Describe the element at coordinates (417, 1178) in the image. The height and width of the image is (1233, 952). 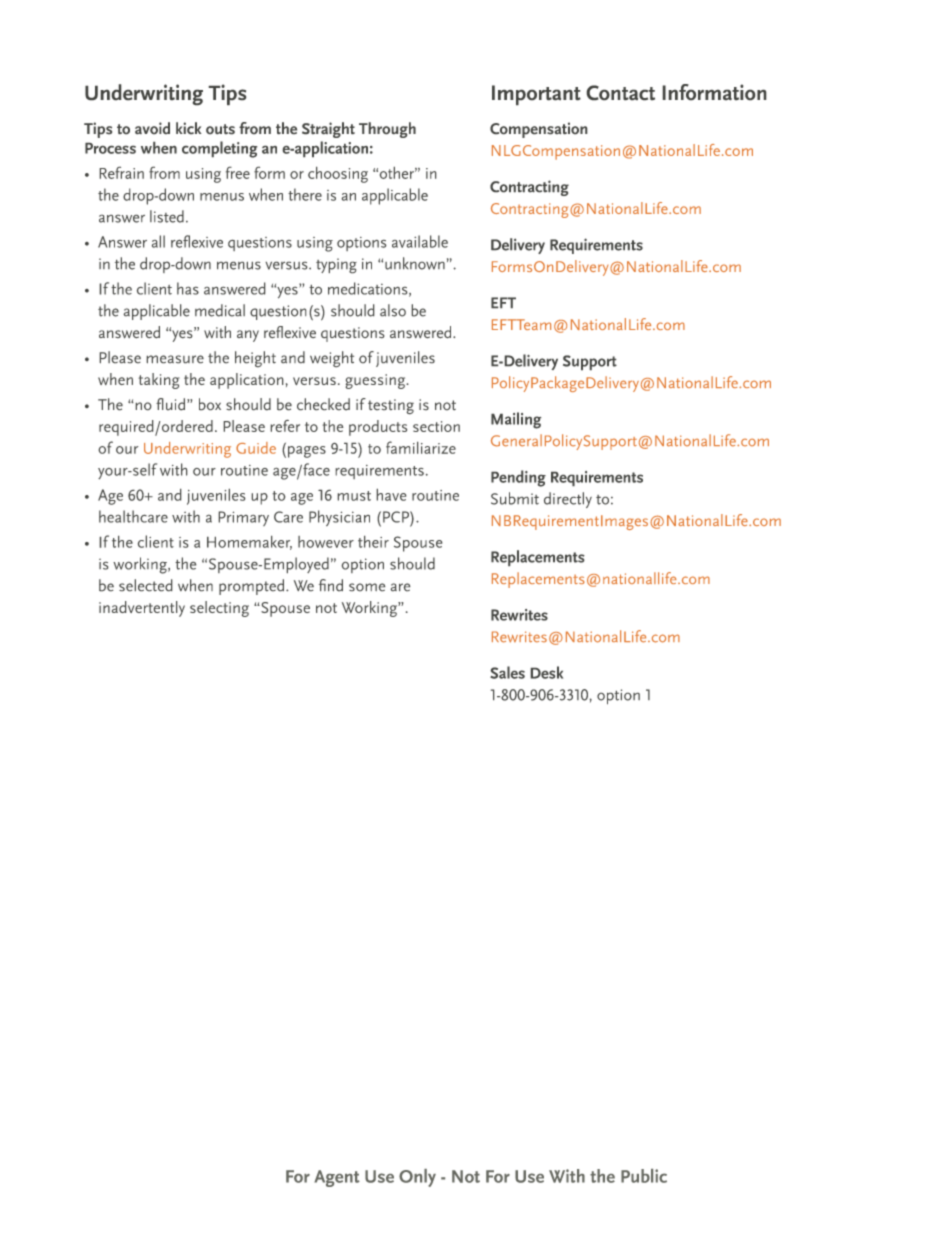
I see `Only` at that location.
